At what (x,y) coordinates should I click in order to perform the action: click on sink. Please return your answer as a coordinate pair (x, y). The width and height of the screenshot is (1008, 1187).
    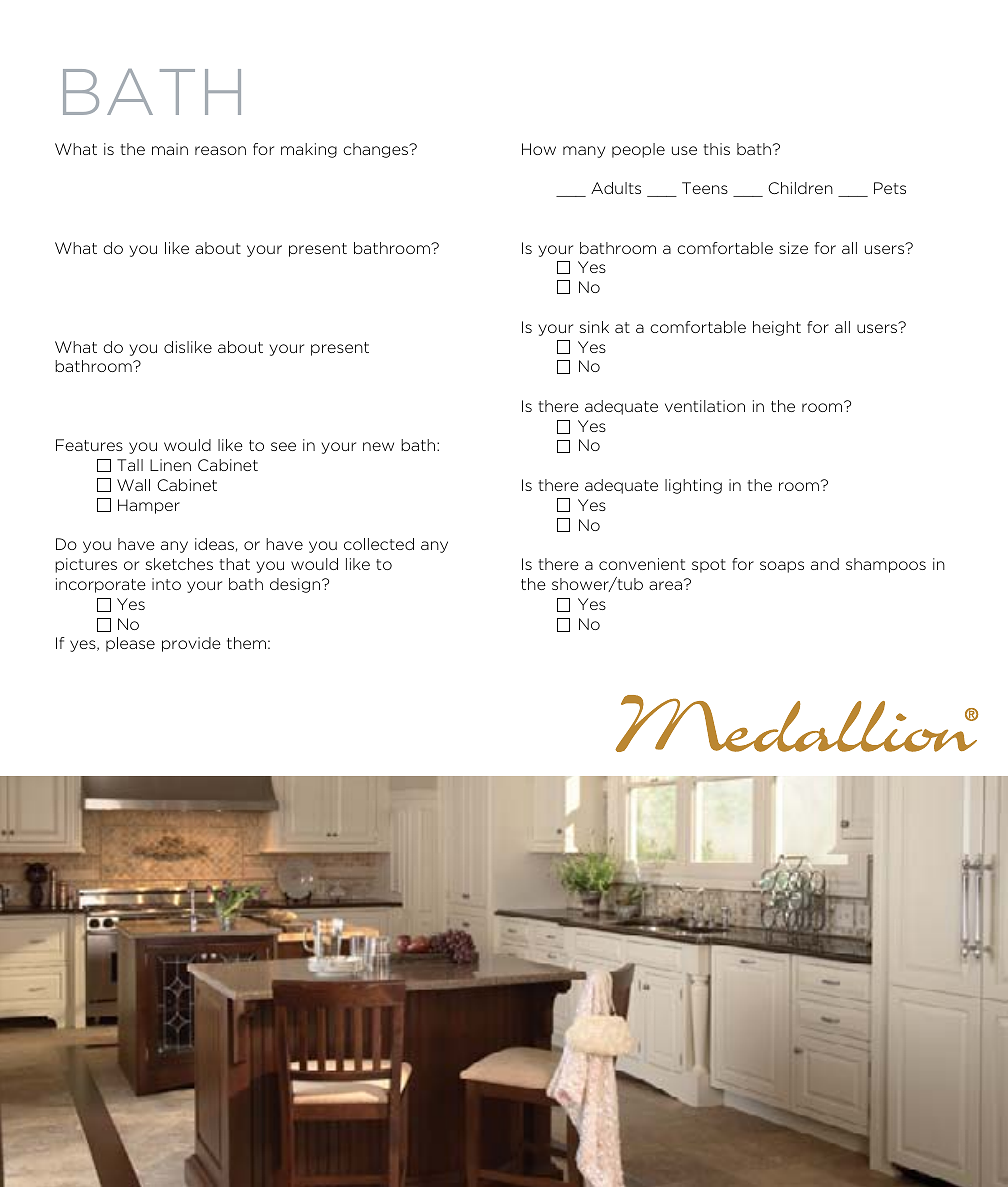
    Looking at the image, I should click on (594, 327).
